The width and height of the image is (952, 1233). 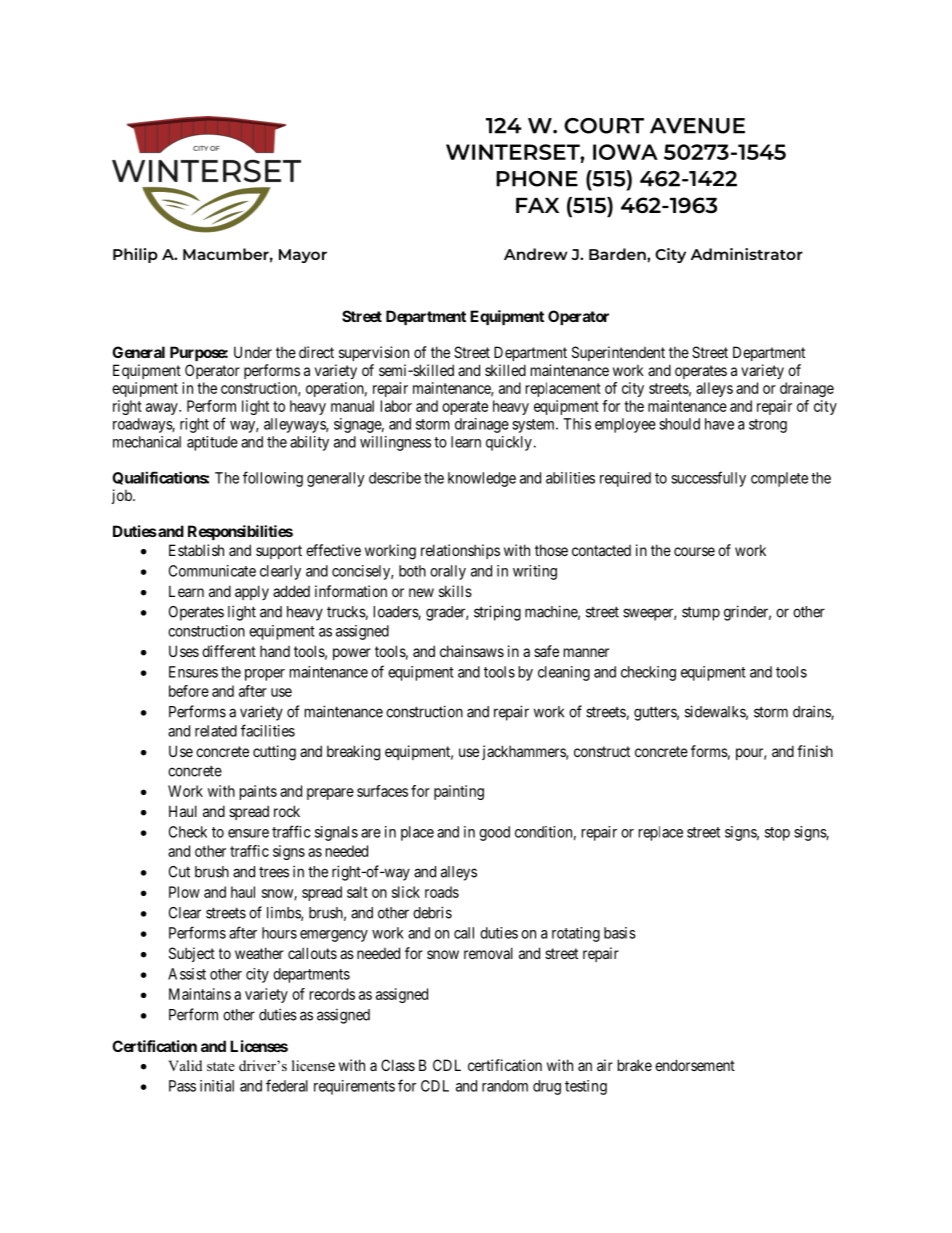 I want to click on successfully, so click(x=708, y=479).
